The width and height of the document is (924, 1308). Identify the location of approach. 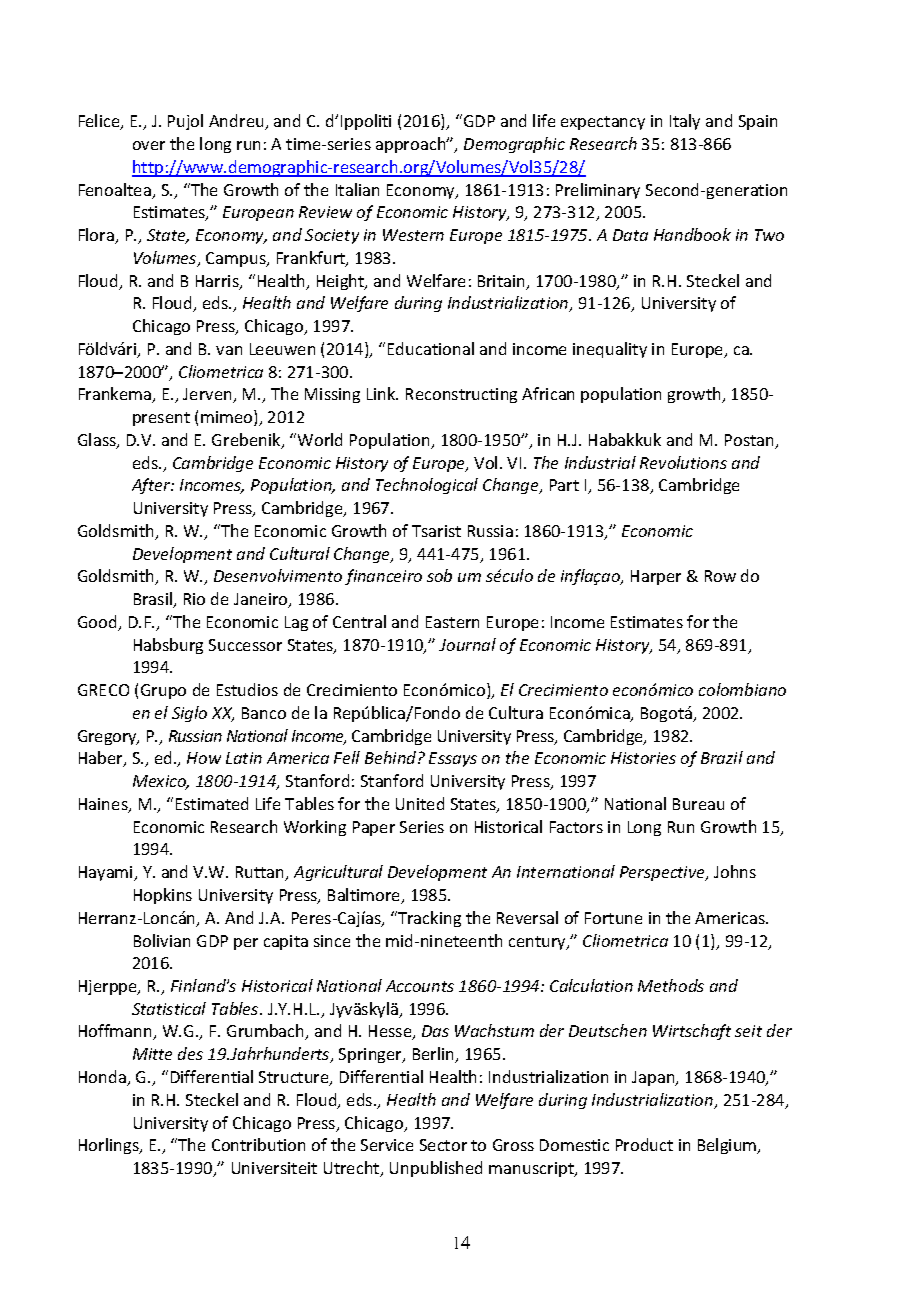
(412, 145).
